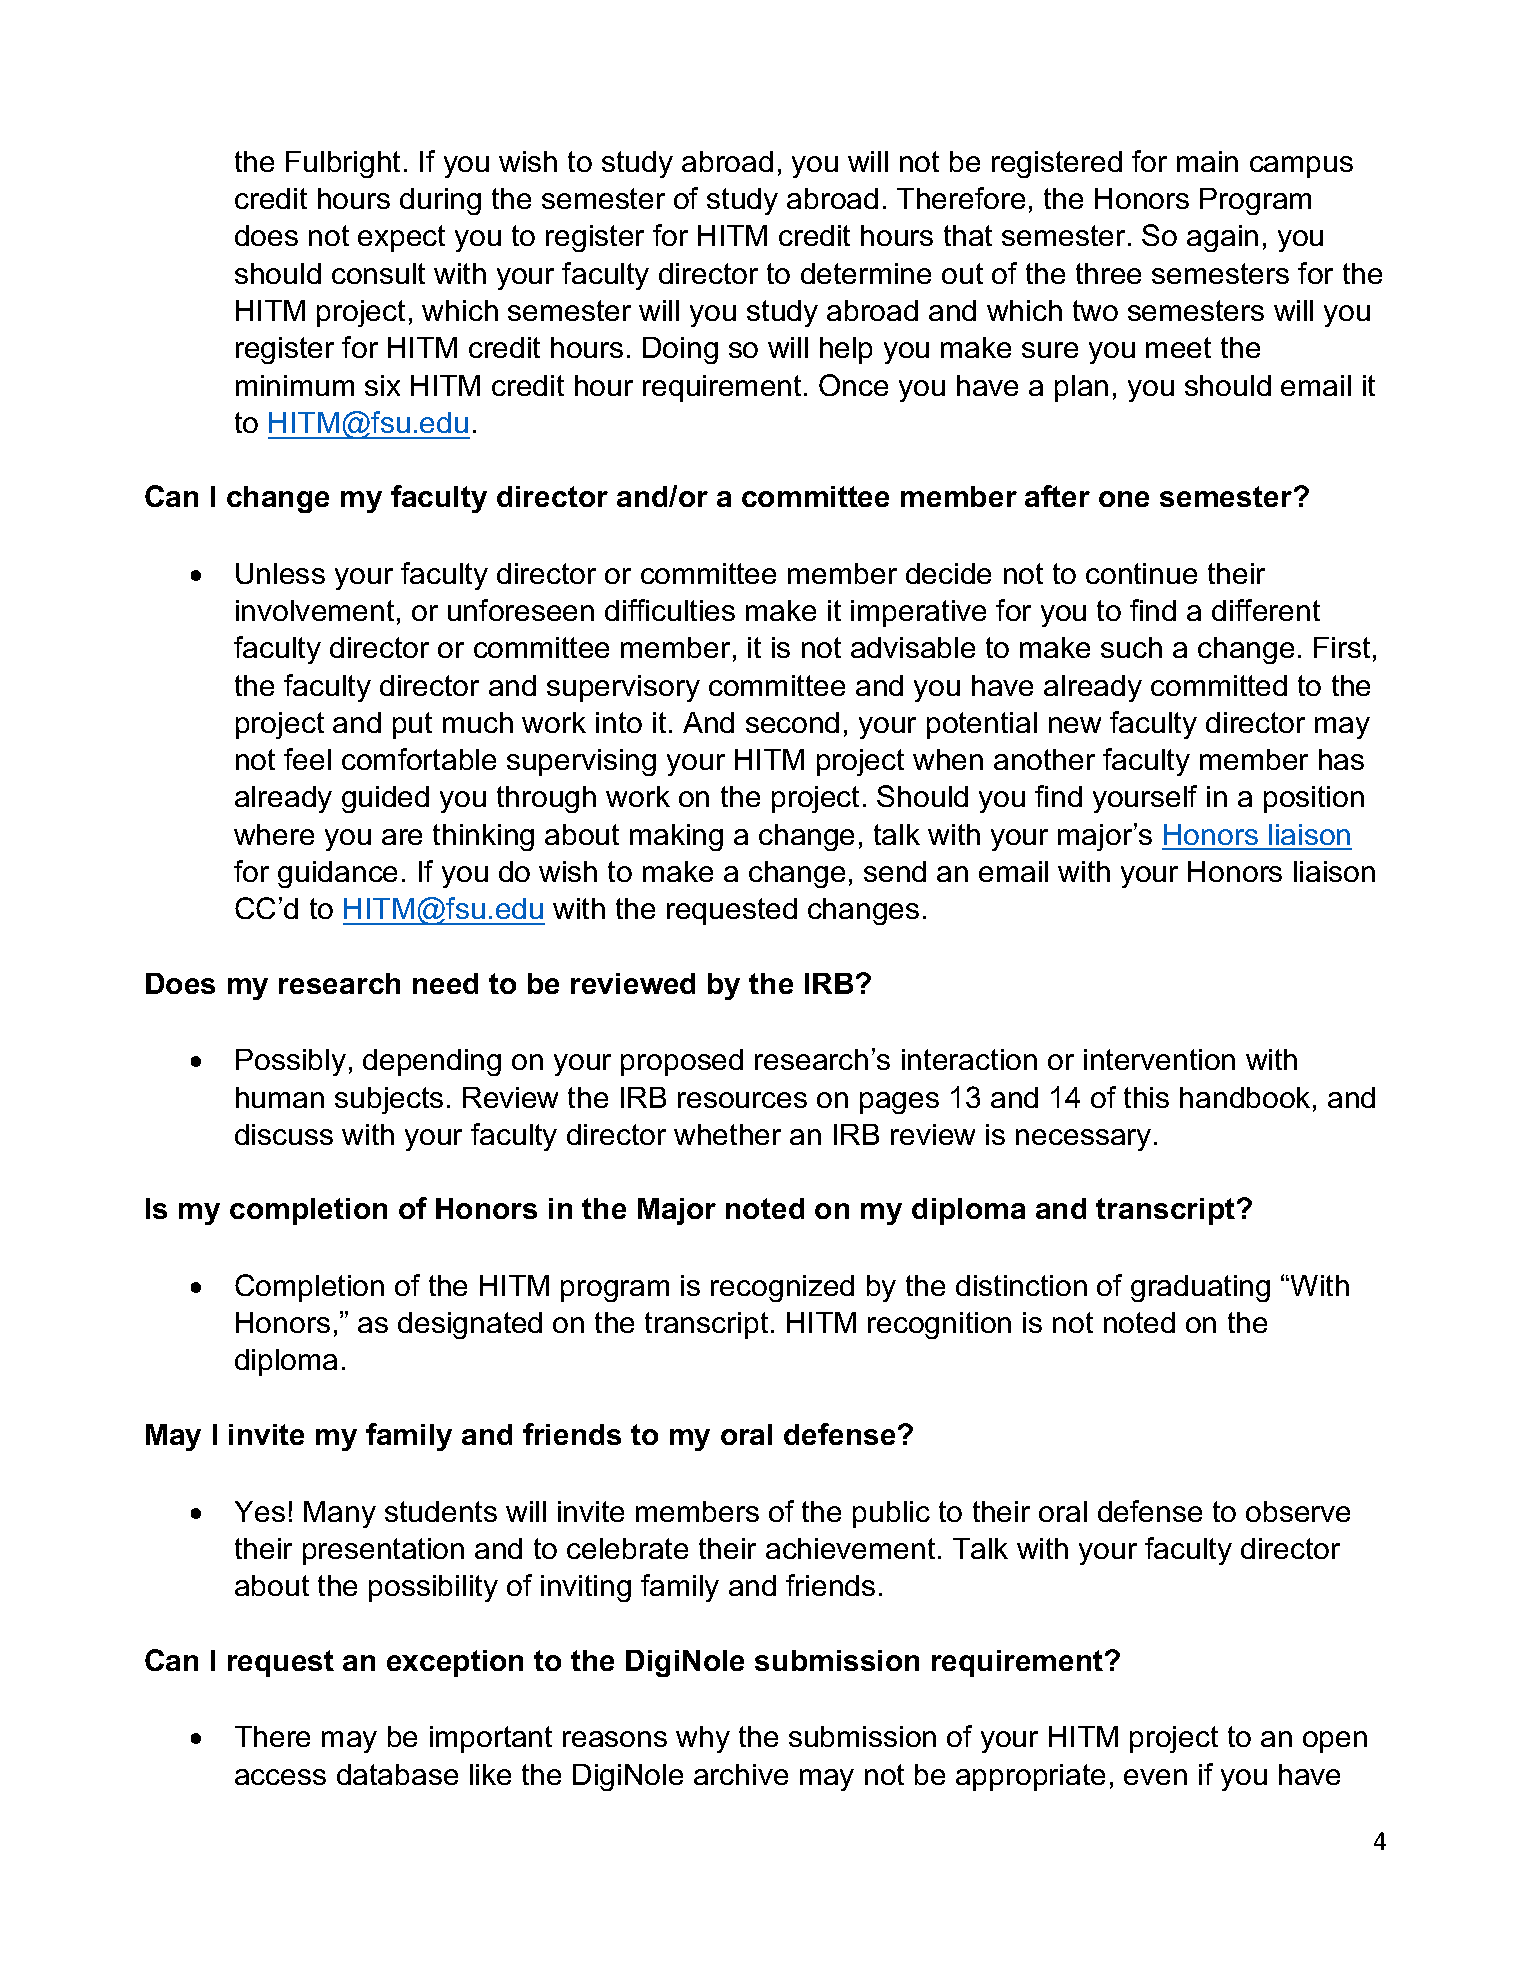  I want to click on imperative, so click(918, 613).
